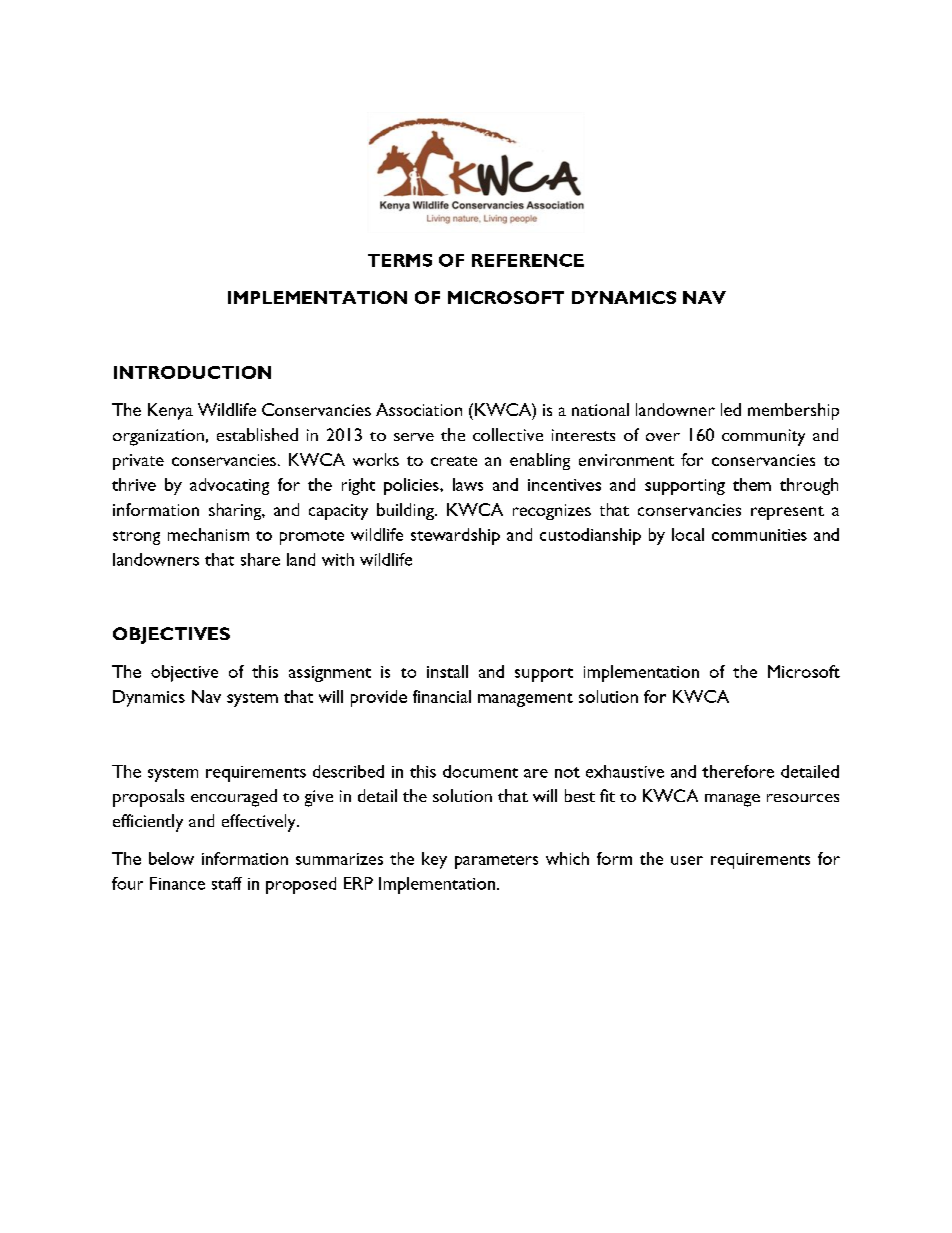  What do you see at coordinates (227, 883) in the screenshot?
I see `staff` at bounding box center [227, 883].
